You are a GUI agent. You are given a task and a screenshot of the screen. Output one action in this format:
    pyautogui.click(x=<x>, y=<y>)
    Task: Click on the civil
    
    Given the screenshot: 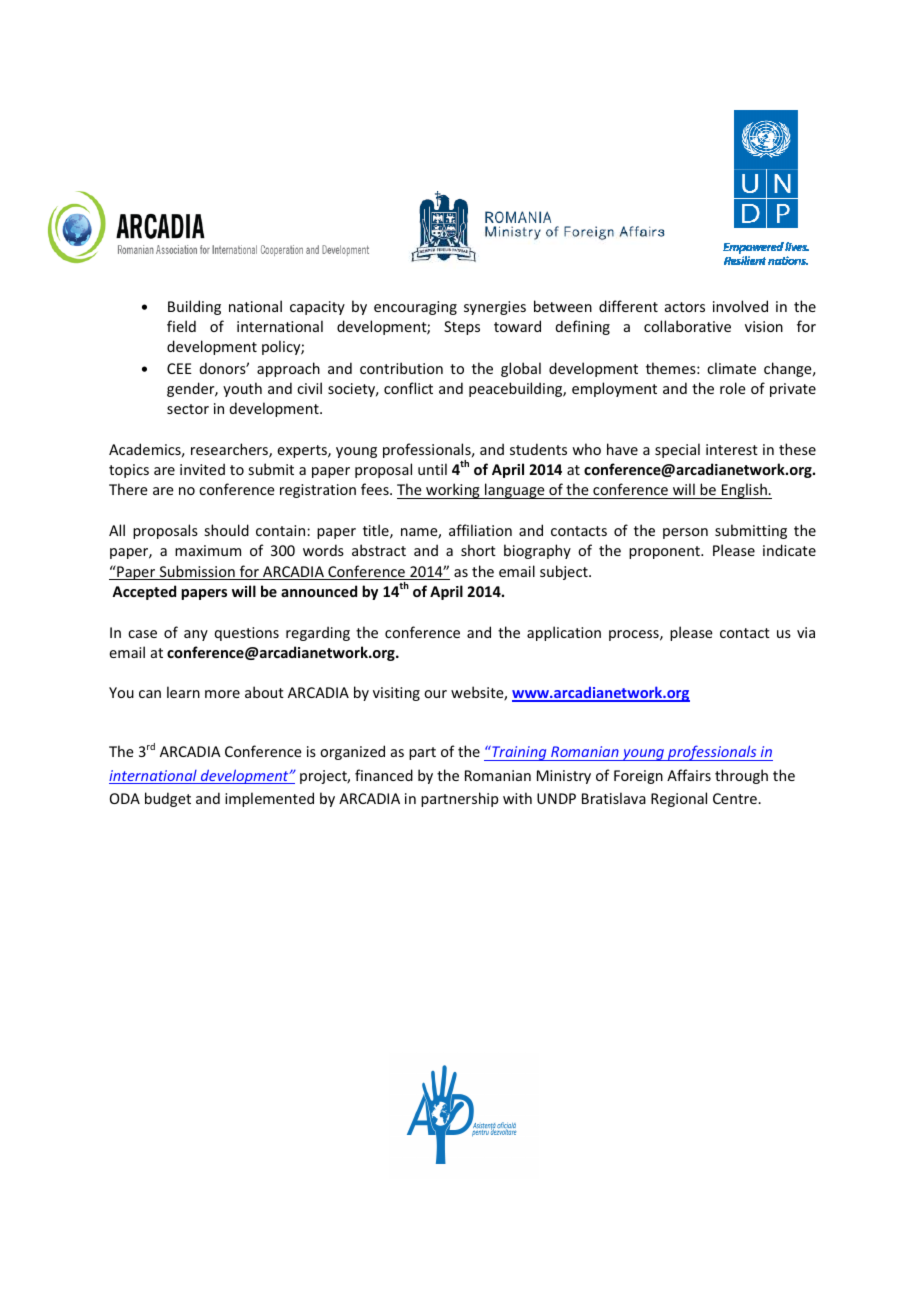 What is the action you would take?
    pyautogui.click(x=309, y=388)
